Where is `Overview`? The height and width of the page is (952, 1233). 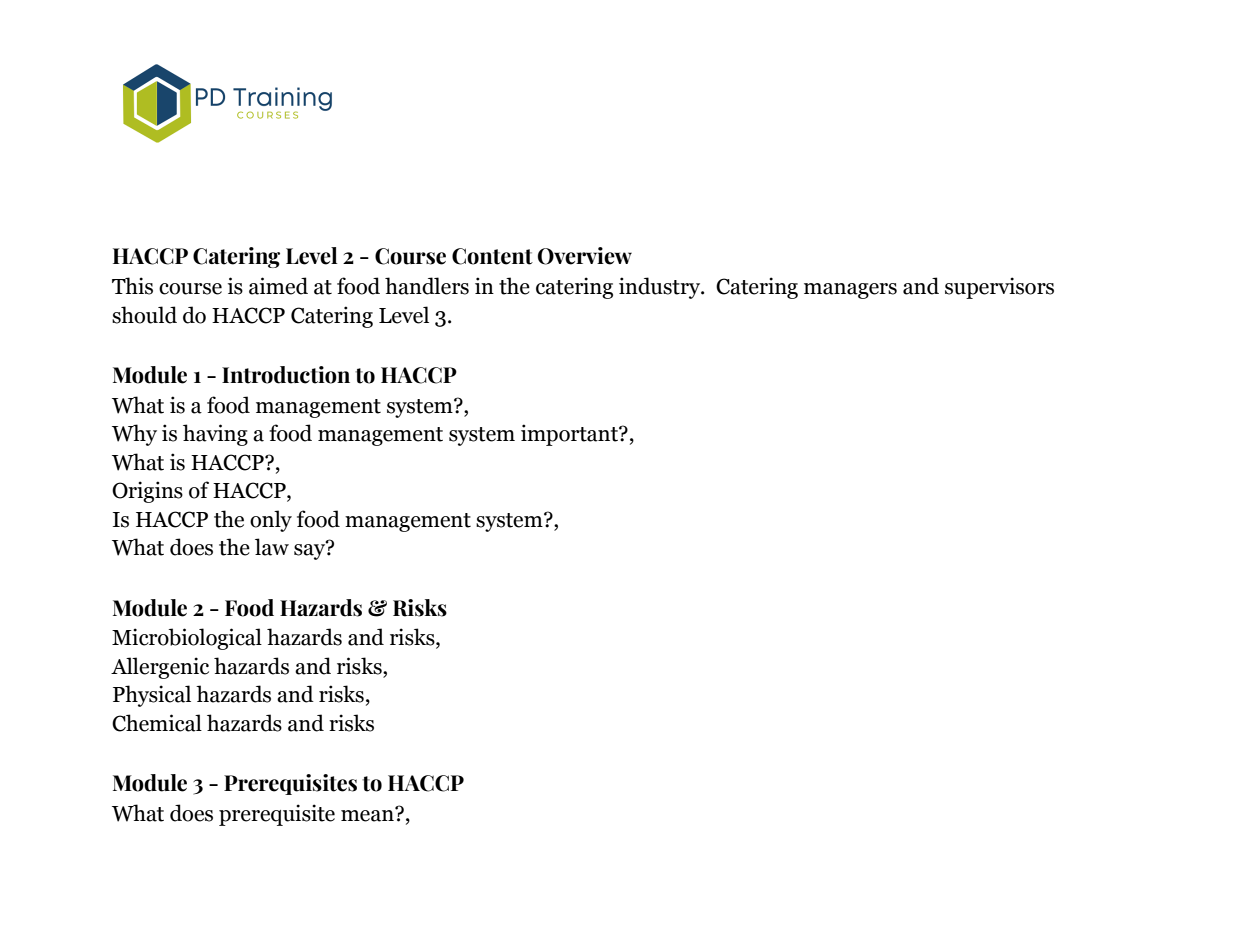
Overview is located at coordinates (585, 256).
